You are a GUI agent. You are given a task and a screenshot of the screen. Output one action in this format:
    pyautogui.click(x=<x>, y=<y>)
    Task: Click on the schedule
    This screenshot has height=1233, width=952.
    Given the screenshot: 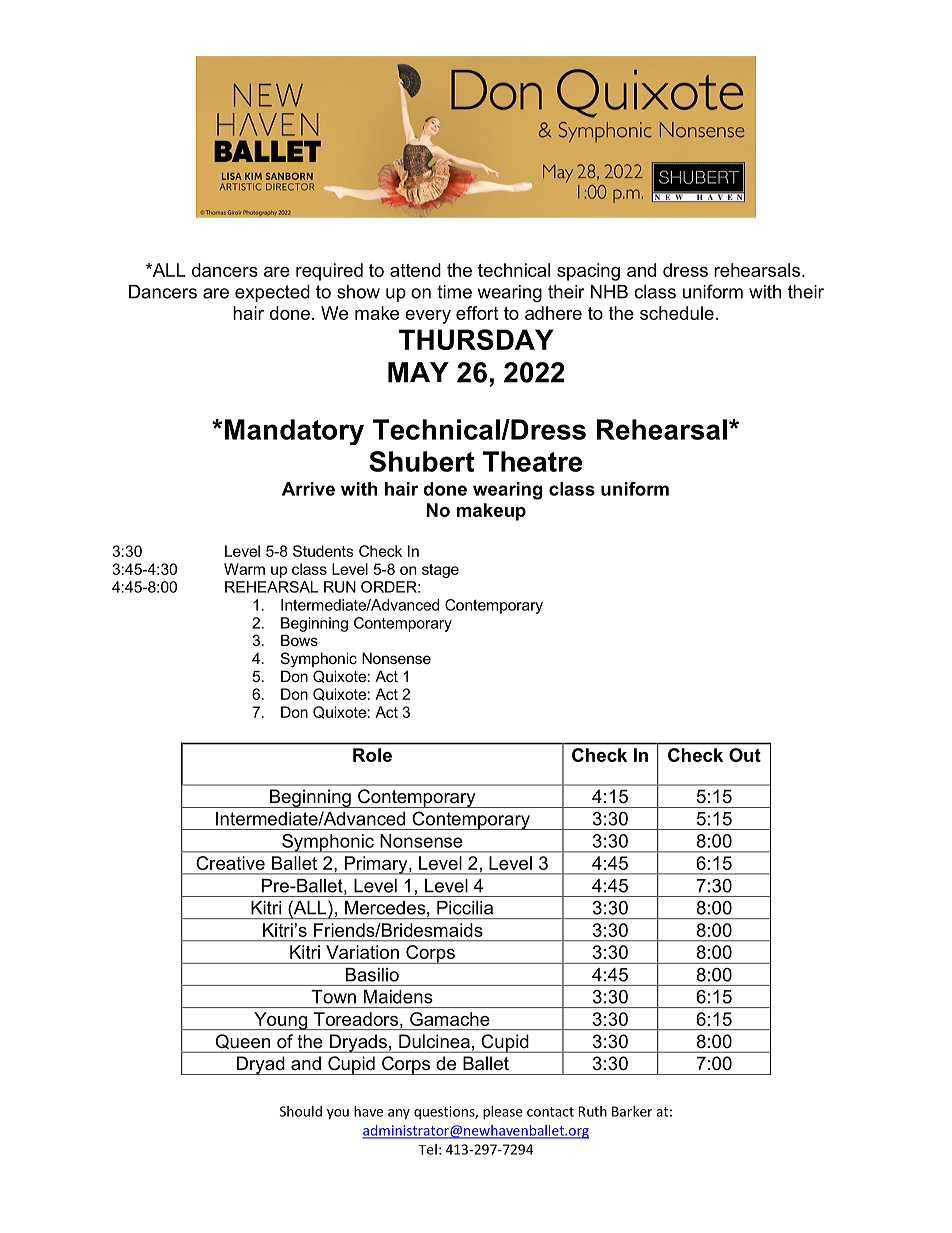 What is the action you would take?
    pyautogui.click(x=677, y=313)
